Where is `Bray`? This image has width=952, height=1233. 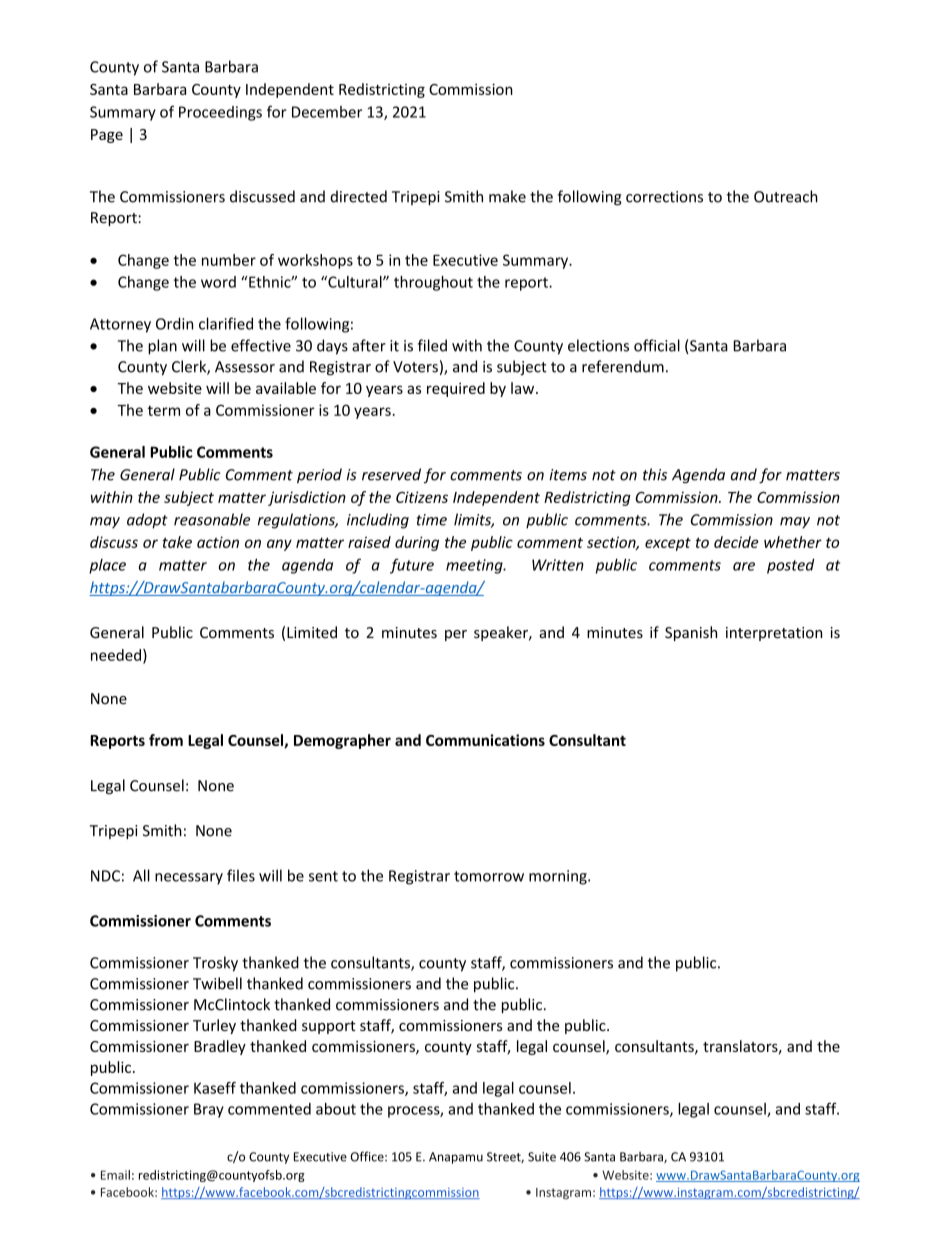
Bray is located at coordinates (209, 1110).
